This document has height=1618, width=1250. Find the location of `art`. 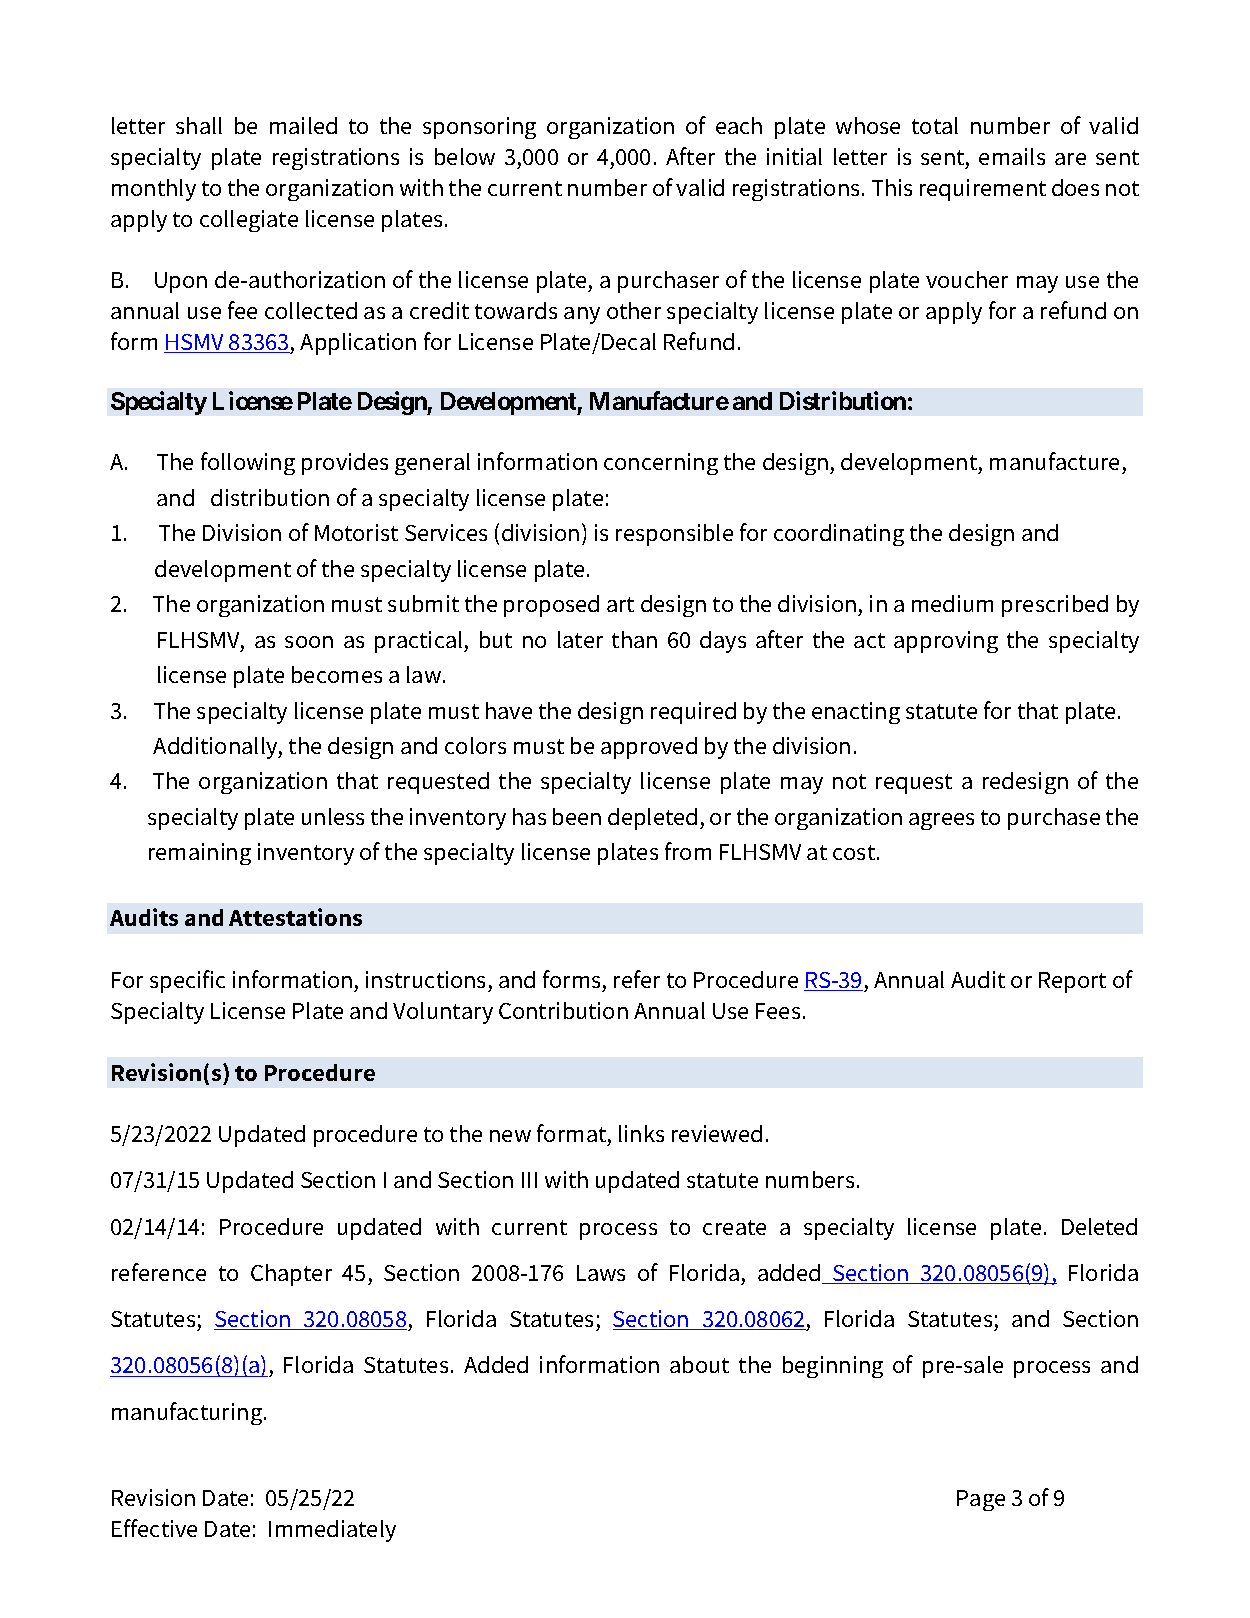

art is located at coordinates (620, 604).
